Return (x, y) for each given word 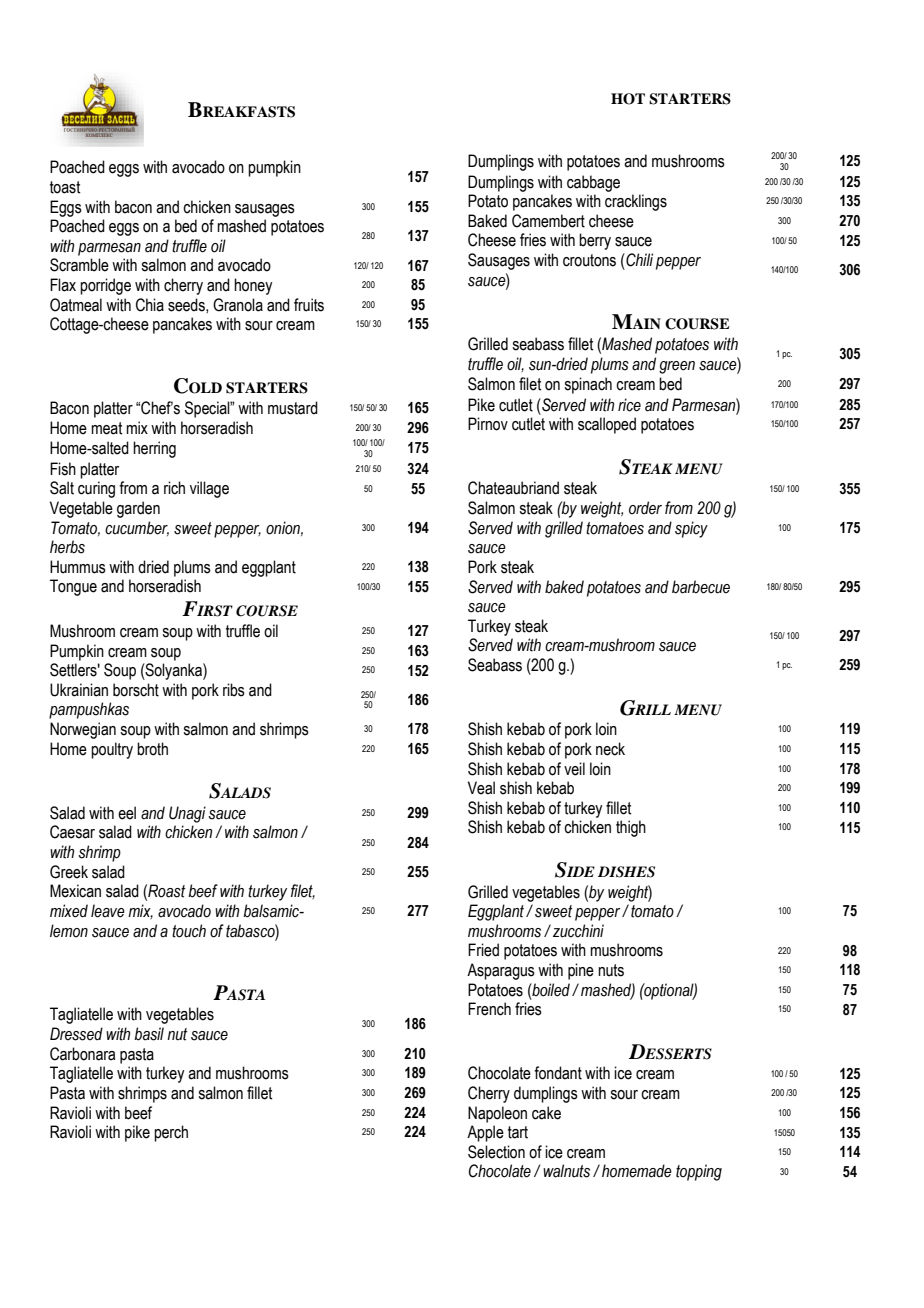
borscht (136, 690)
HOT (628, 99)
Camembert (548, 221)
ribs (234, 690)
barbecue (701, 587)
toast (65, 187)
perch (171, 1133)
